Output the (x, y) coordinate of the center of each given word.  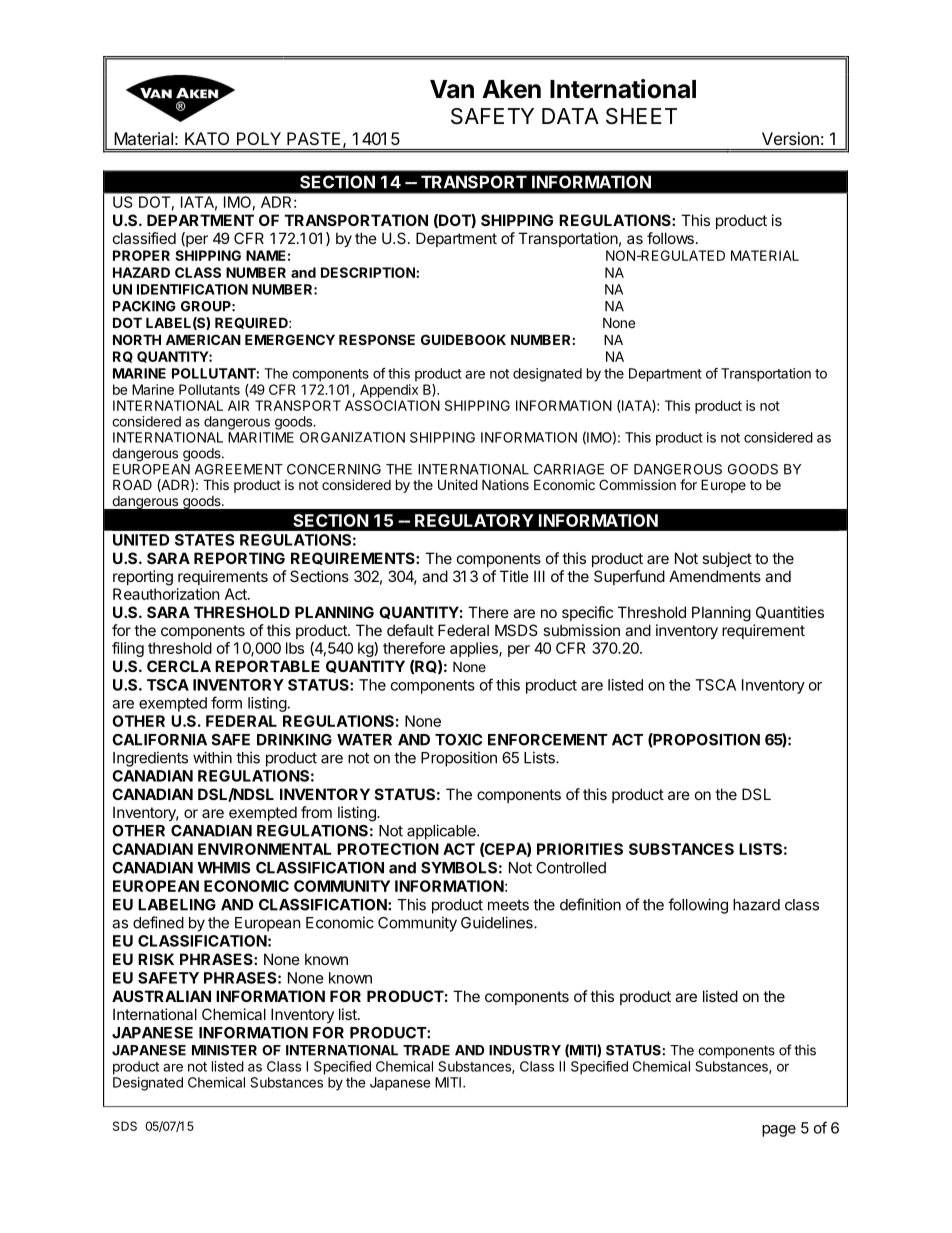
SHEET (641, 116)
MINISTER (224, 1050)
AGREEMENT (239, 469)
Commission (637, 484)
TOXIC (458, 740)
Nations (505, 484)
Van (452, 89)
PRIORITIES (580, 849)
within (212, 757)
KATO (207, 138)
